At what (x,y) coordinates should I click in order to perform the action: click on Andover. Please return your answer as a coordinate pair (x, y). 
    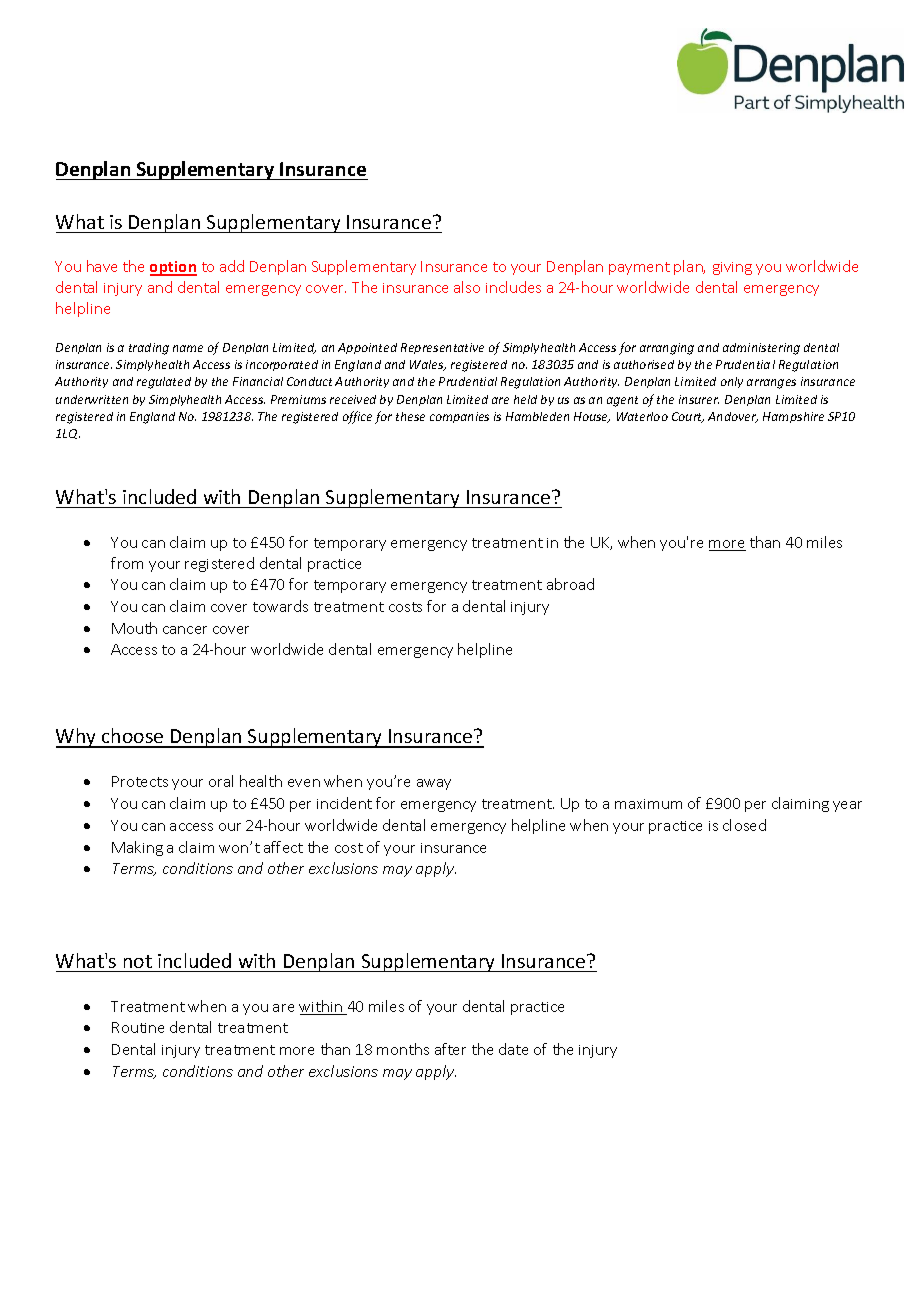
    Looking at the image, I should click on (733, 417).
